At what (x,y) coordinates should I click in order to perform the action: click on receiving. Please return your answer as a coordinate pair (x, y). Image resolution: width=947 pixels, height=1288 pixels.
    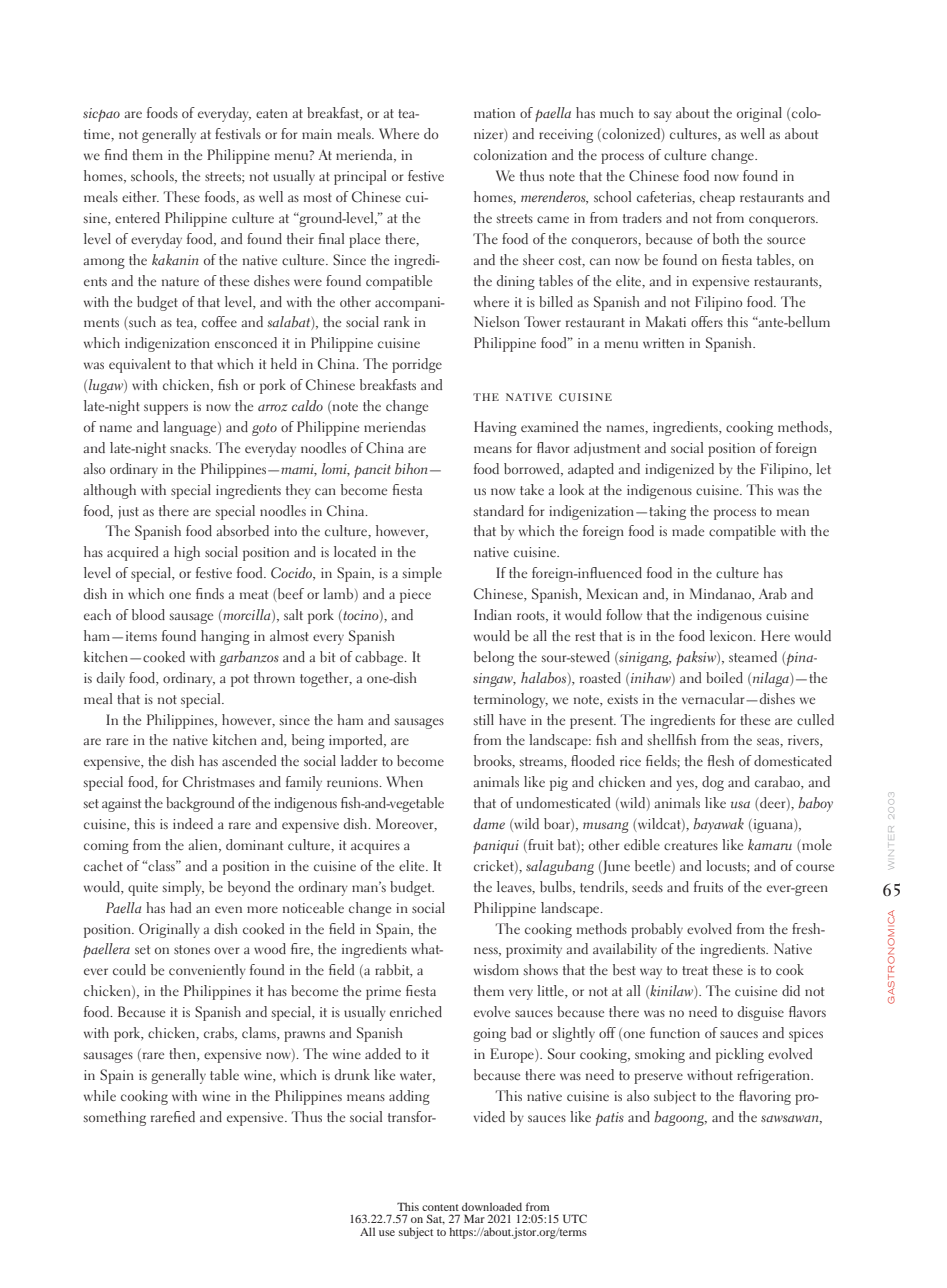
    Looking at the image, I should click on (566, 136).
